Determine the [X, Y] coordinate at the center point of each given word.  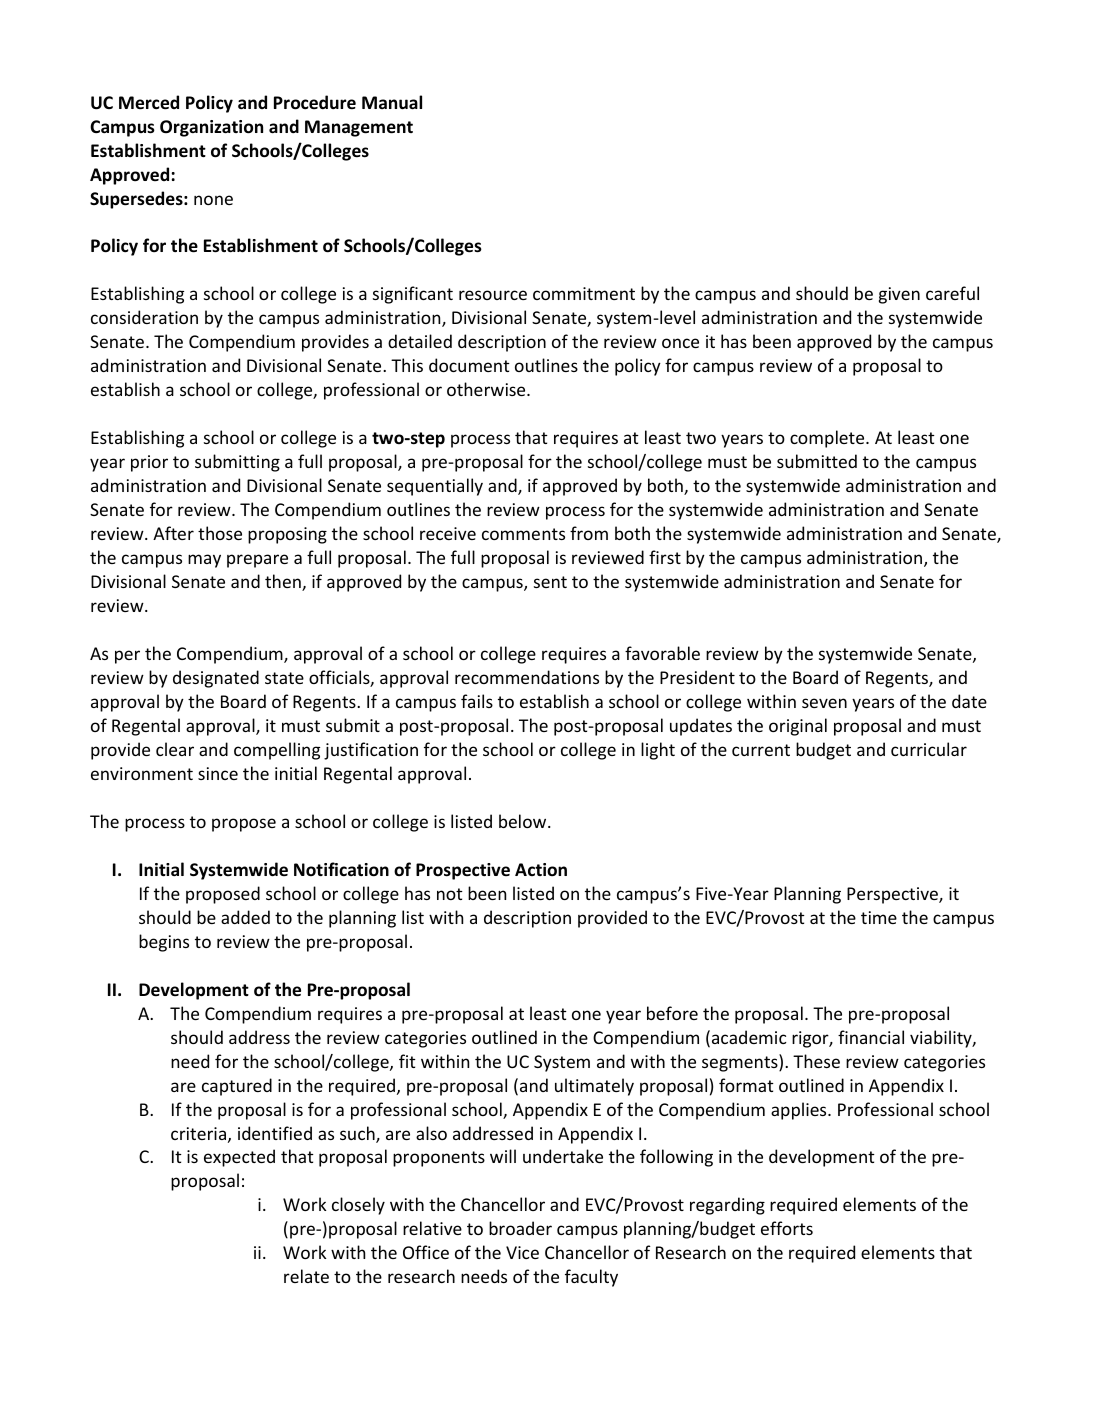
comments [523, 534]
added [245, 917]
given [899, 295]
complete [828, 439]
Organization [211, 128]
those [220, 533]
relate [306, 1276]
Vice [522, 1252]
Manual [392, 102]
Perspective [893, 895]
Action [541, 870]
